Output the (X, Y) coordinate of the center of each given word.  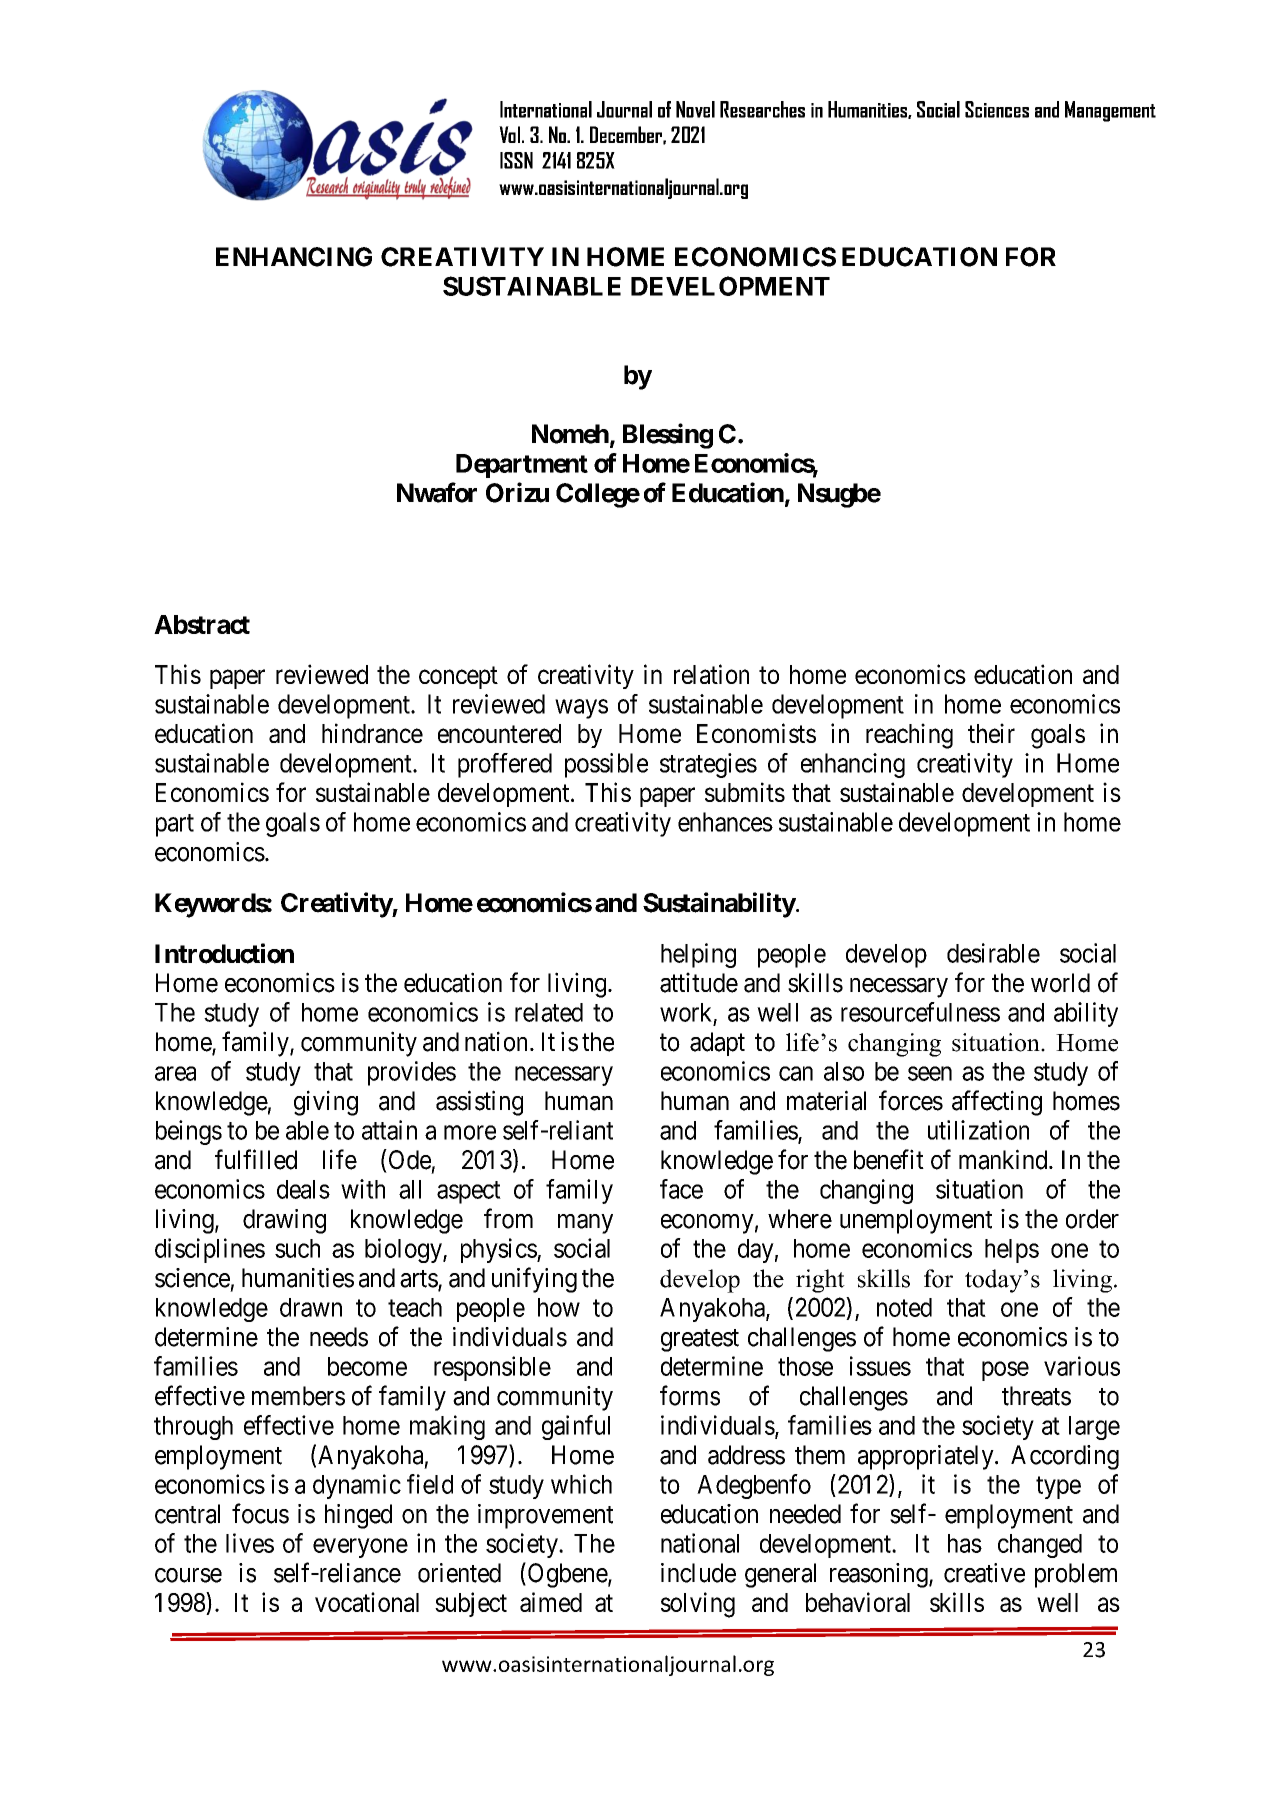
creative (984, 1573)
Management (1110, 111)
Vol (511, 134)
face (681, 1189)
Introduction (224, 953)
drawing (284, 1221)
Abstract (202, 624)
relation (711, 674)
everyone (360, 1548)
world (1060, 983)
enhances (725, 822)
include (698, 1573)
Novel (695, 109)
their (991, 733)
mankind (1004, 1159)
